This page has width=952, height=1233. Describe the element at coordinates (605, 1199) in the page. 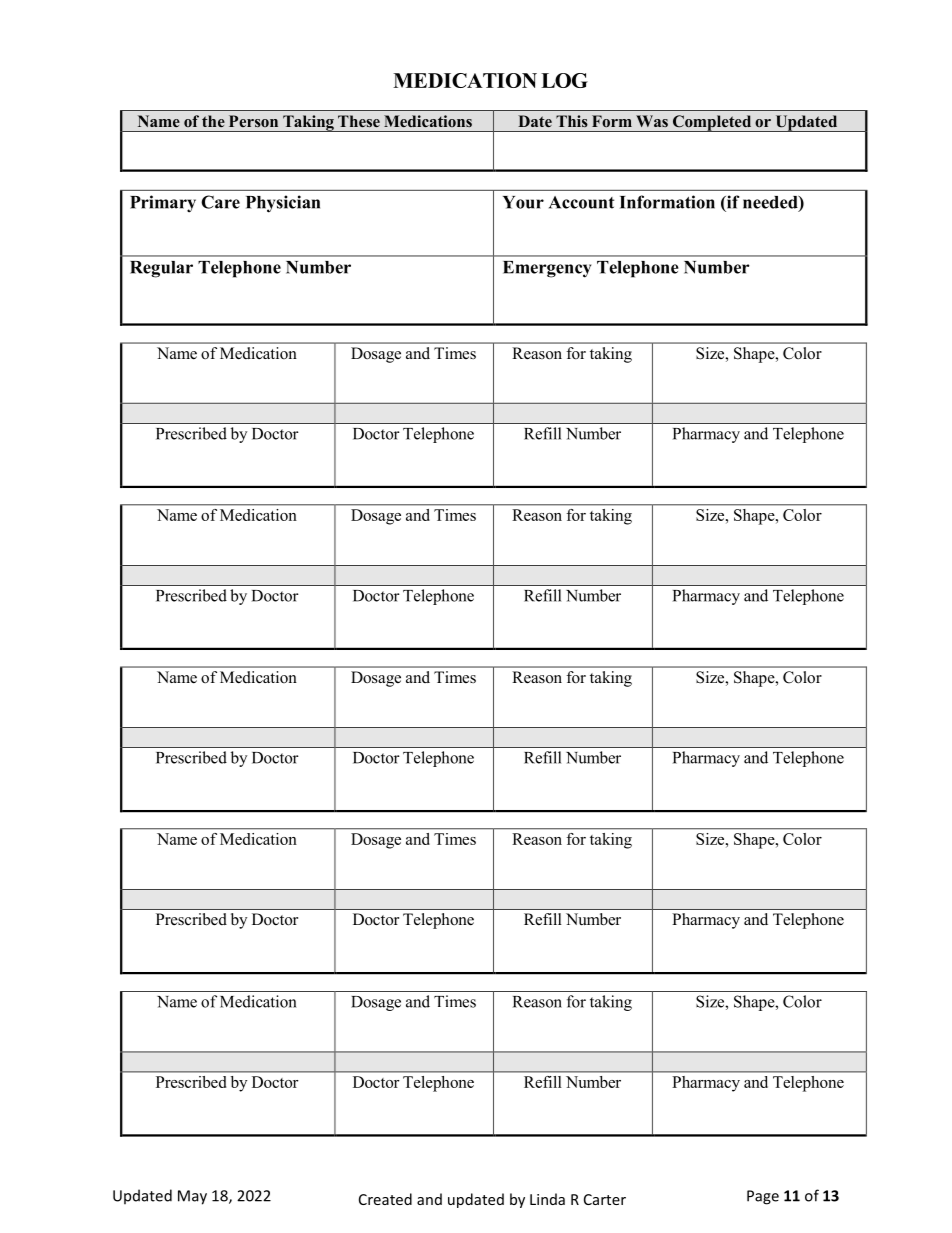

I see `Carter` at that location.
